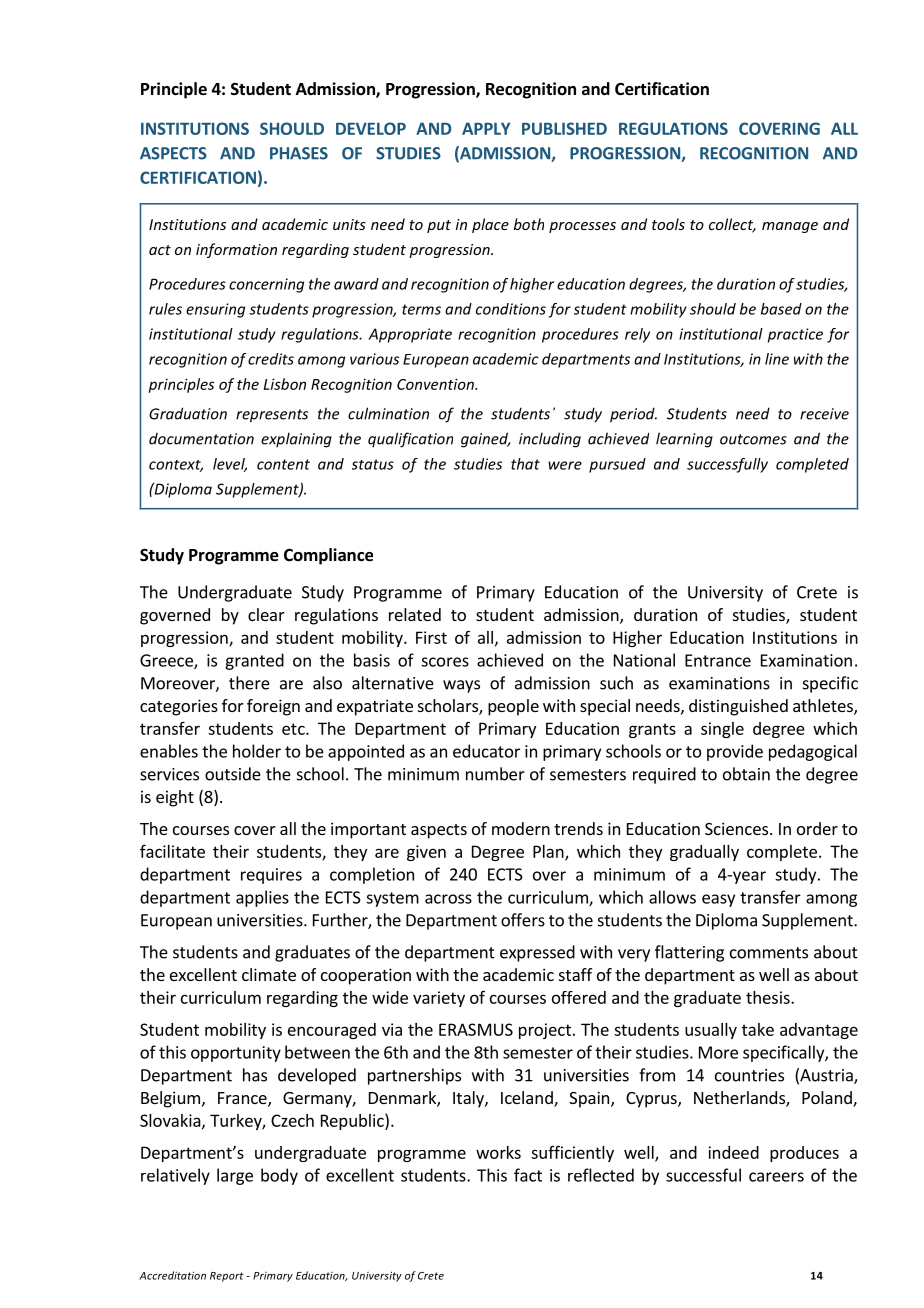 The image size is (924, 1308). I want to click on careers, so click(776, 1177).
